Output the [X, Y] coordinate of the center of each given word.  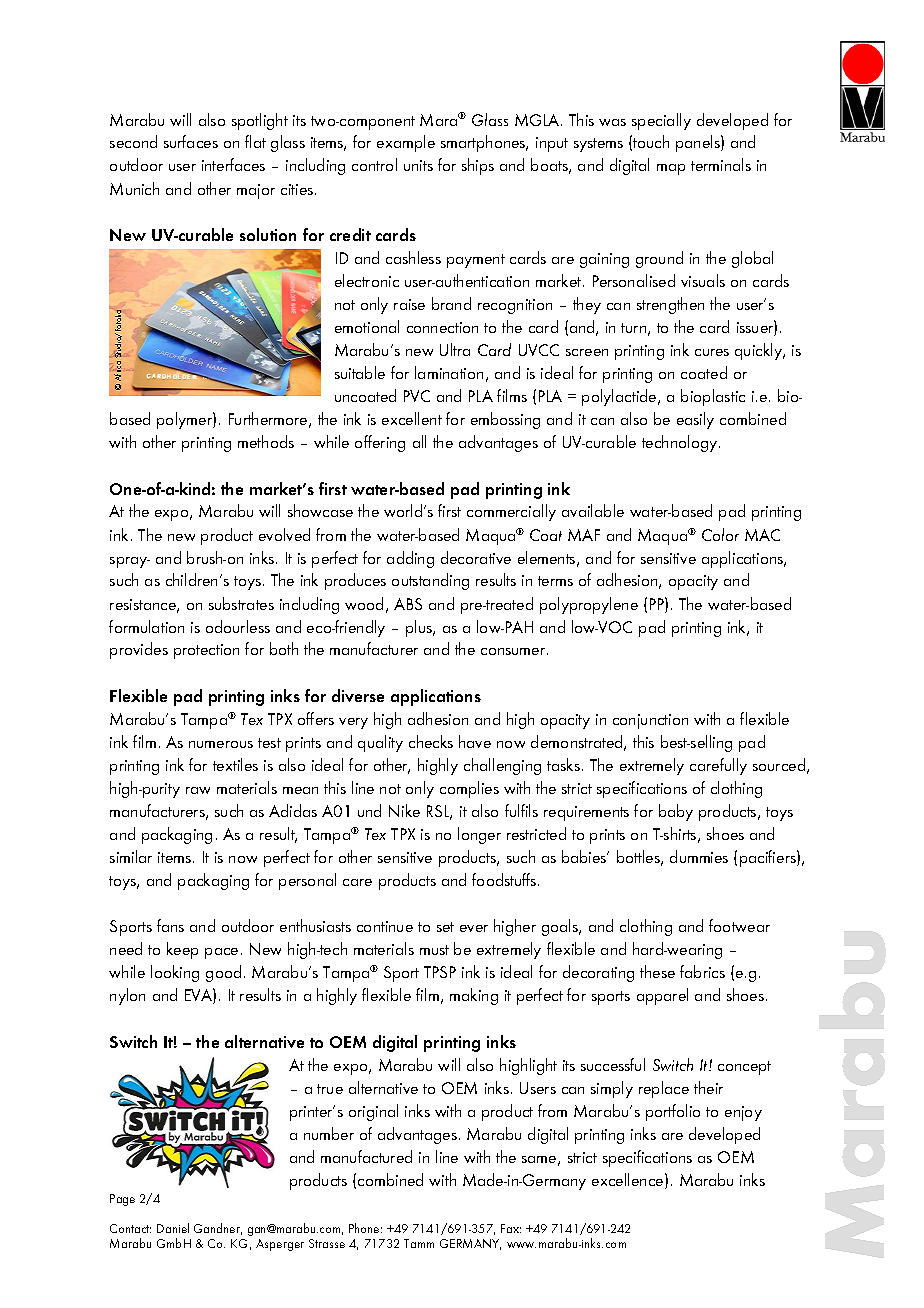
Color [720, 534]
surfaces [191, 141]
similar [131, 856]
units [418, 165]
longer [479, 835]
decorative [476, 557]
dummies [699, 856]
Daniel [173, 1228]
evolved [284, 534]
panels [699, 143]
